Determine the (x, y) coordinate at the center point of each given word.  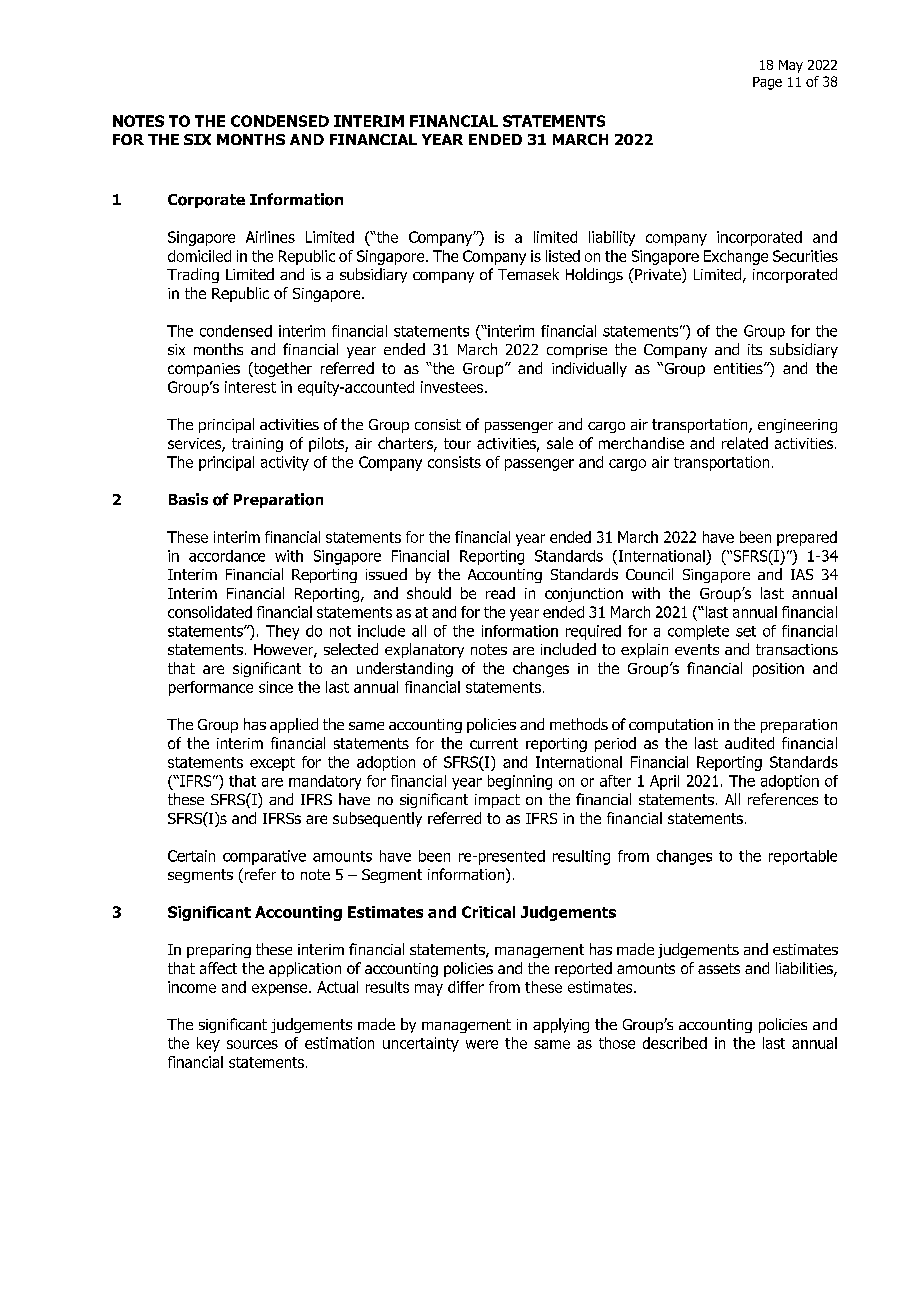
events (697, 649)
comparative (264, 857)
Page (767, 83)
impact (497, 801)
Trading (193, 275)
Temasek (528, 274)
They (282, 632)
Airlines (270, 237)
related (745, 443)
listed (563, 256)
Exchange (736, 257)
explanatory (424, 650)
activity (285, 463)
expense (281, 990)
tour (457, 443)
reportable (803, 857)
